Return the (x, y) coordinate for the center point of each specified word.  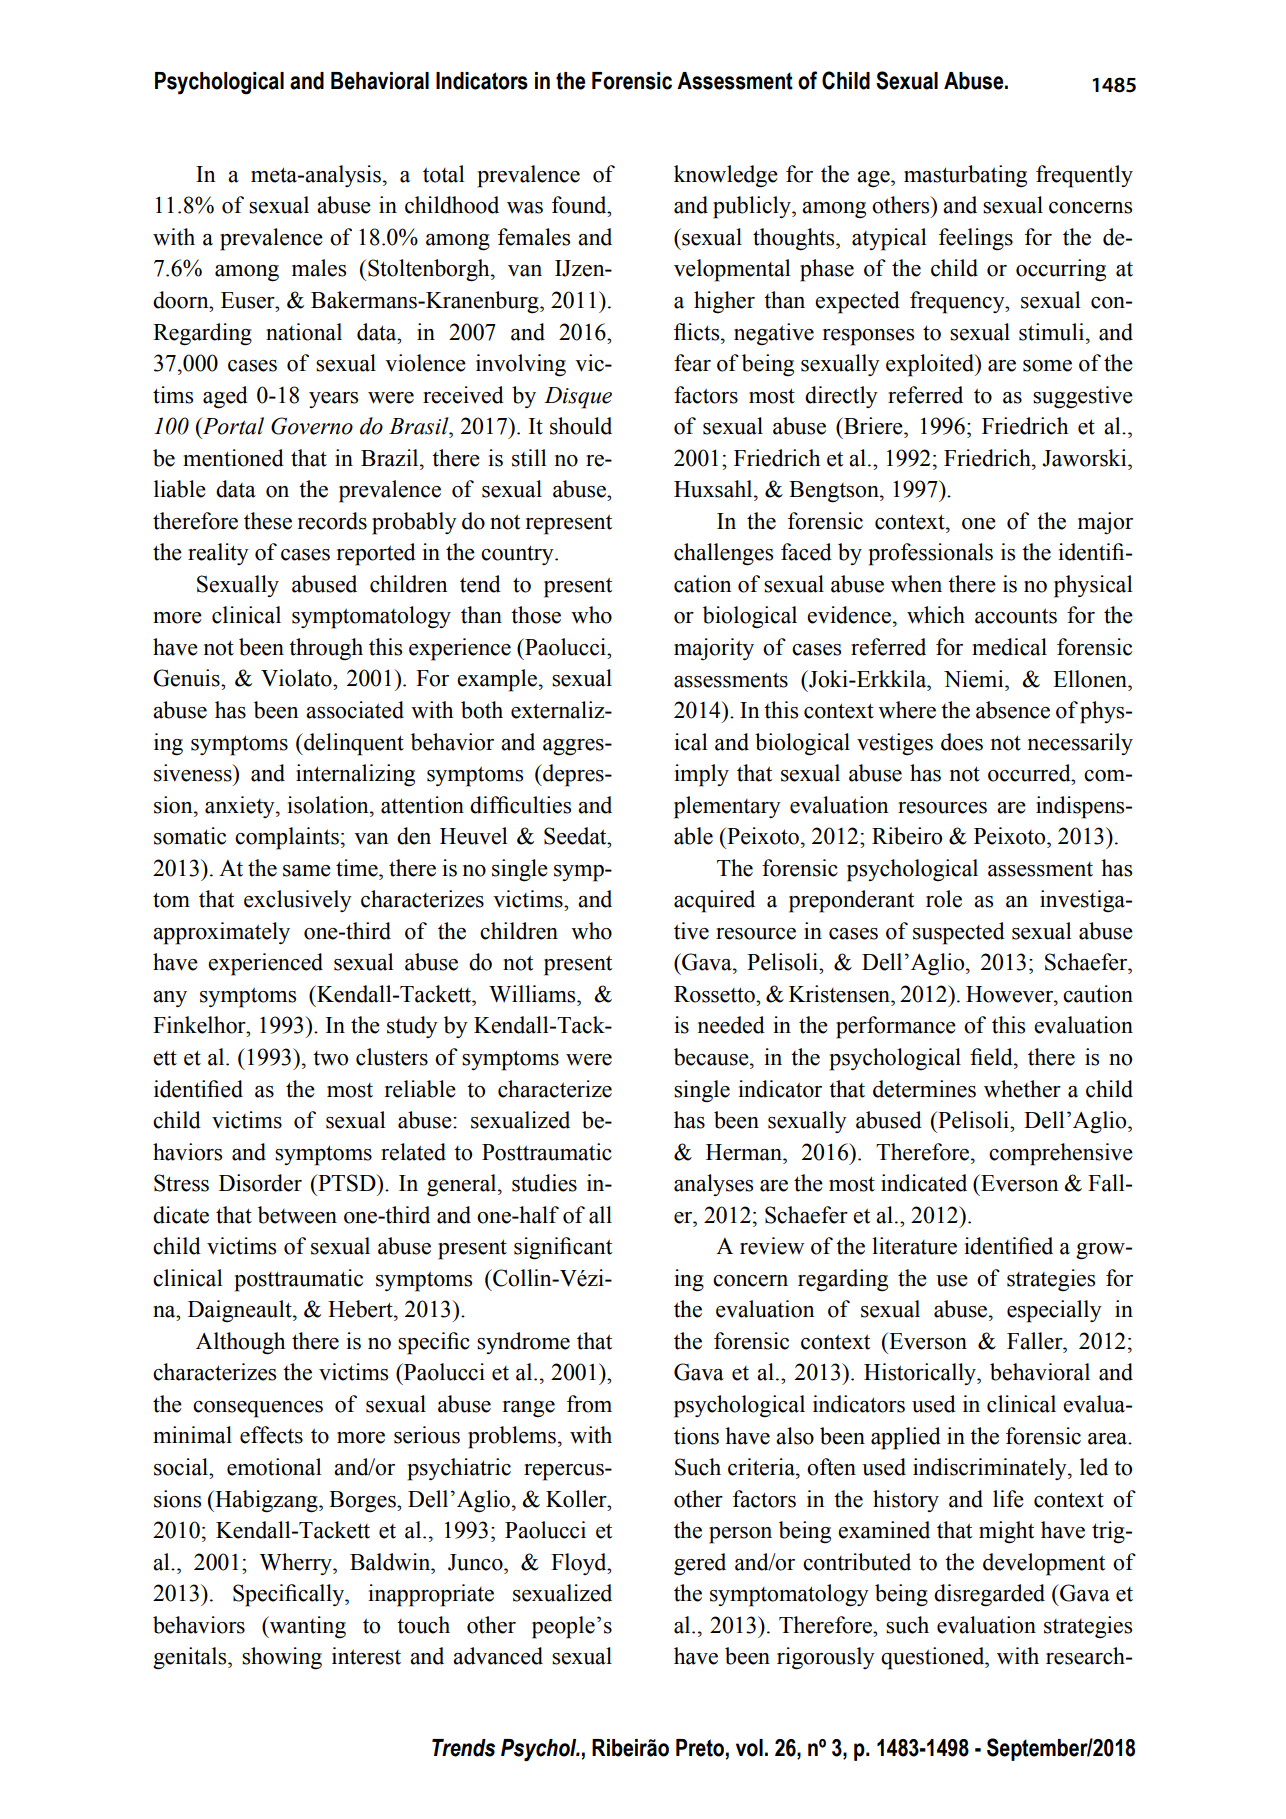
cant (592, 1247)
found (580, 205)
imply (701, 775)
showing (282, 1658)
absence (1013, 710)
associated (355, 710)
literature (914, 1246)
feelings (976, 239)
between (297, 1215)
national (304, 332)
